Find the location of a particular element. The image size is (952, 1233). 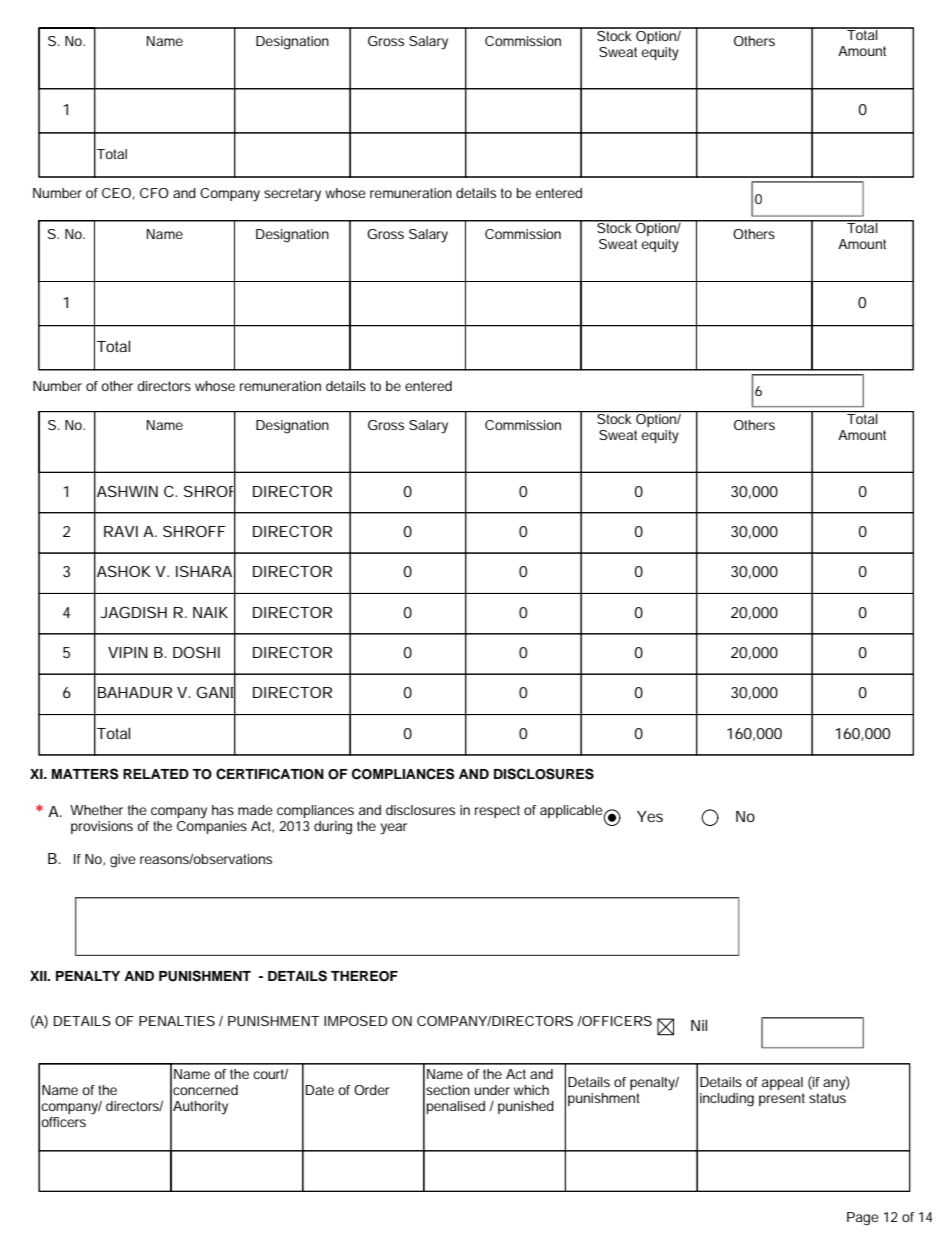

Yes is located at coordinates (650, 816).
